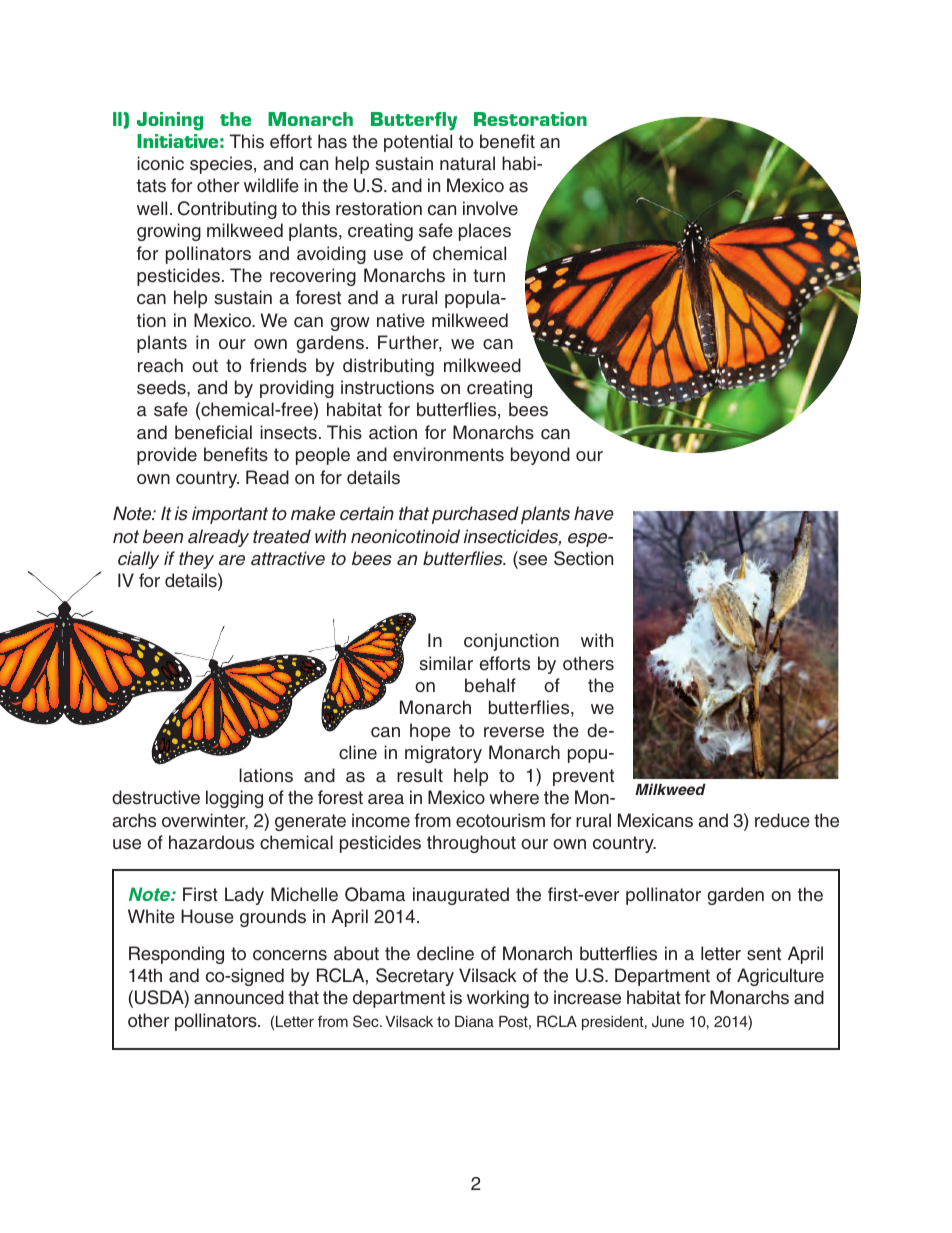  I want to click on purchased, so click(475, 515).
